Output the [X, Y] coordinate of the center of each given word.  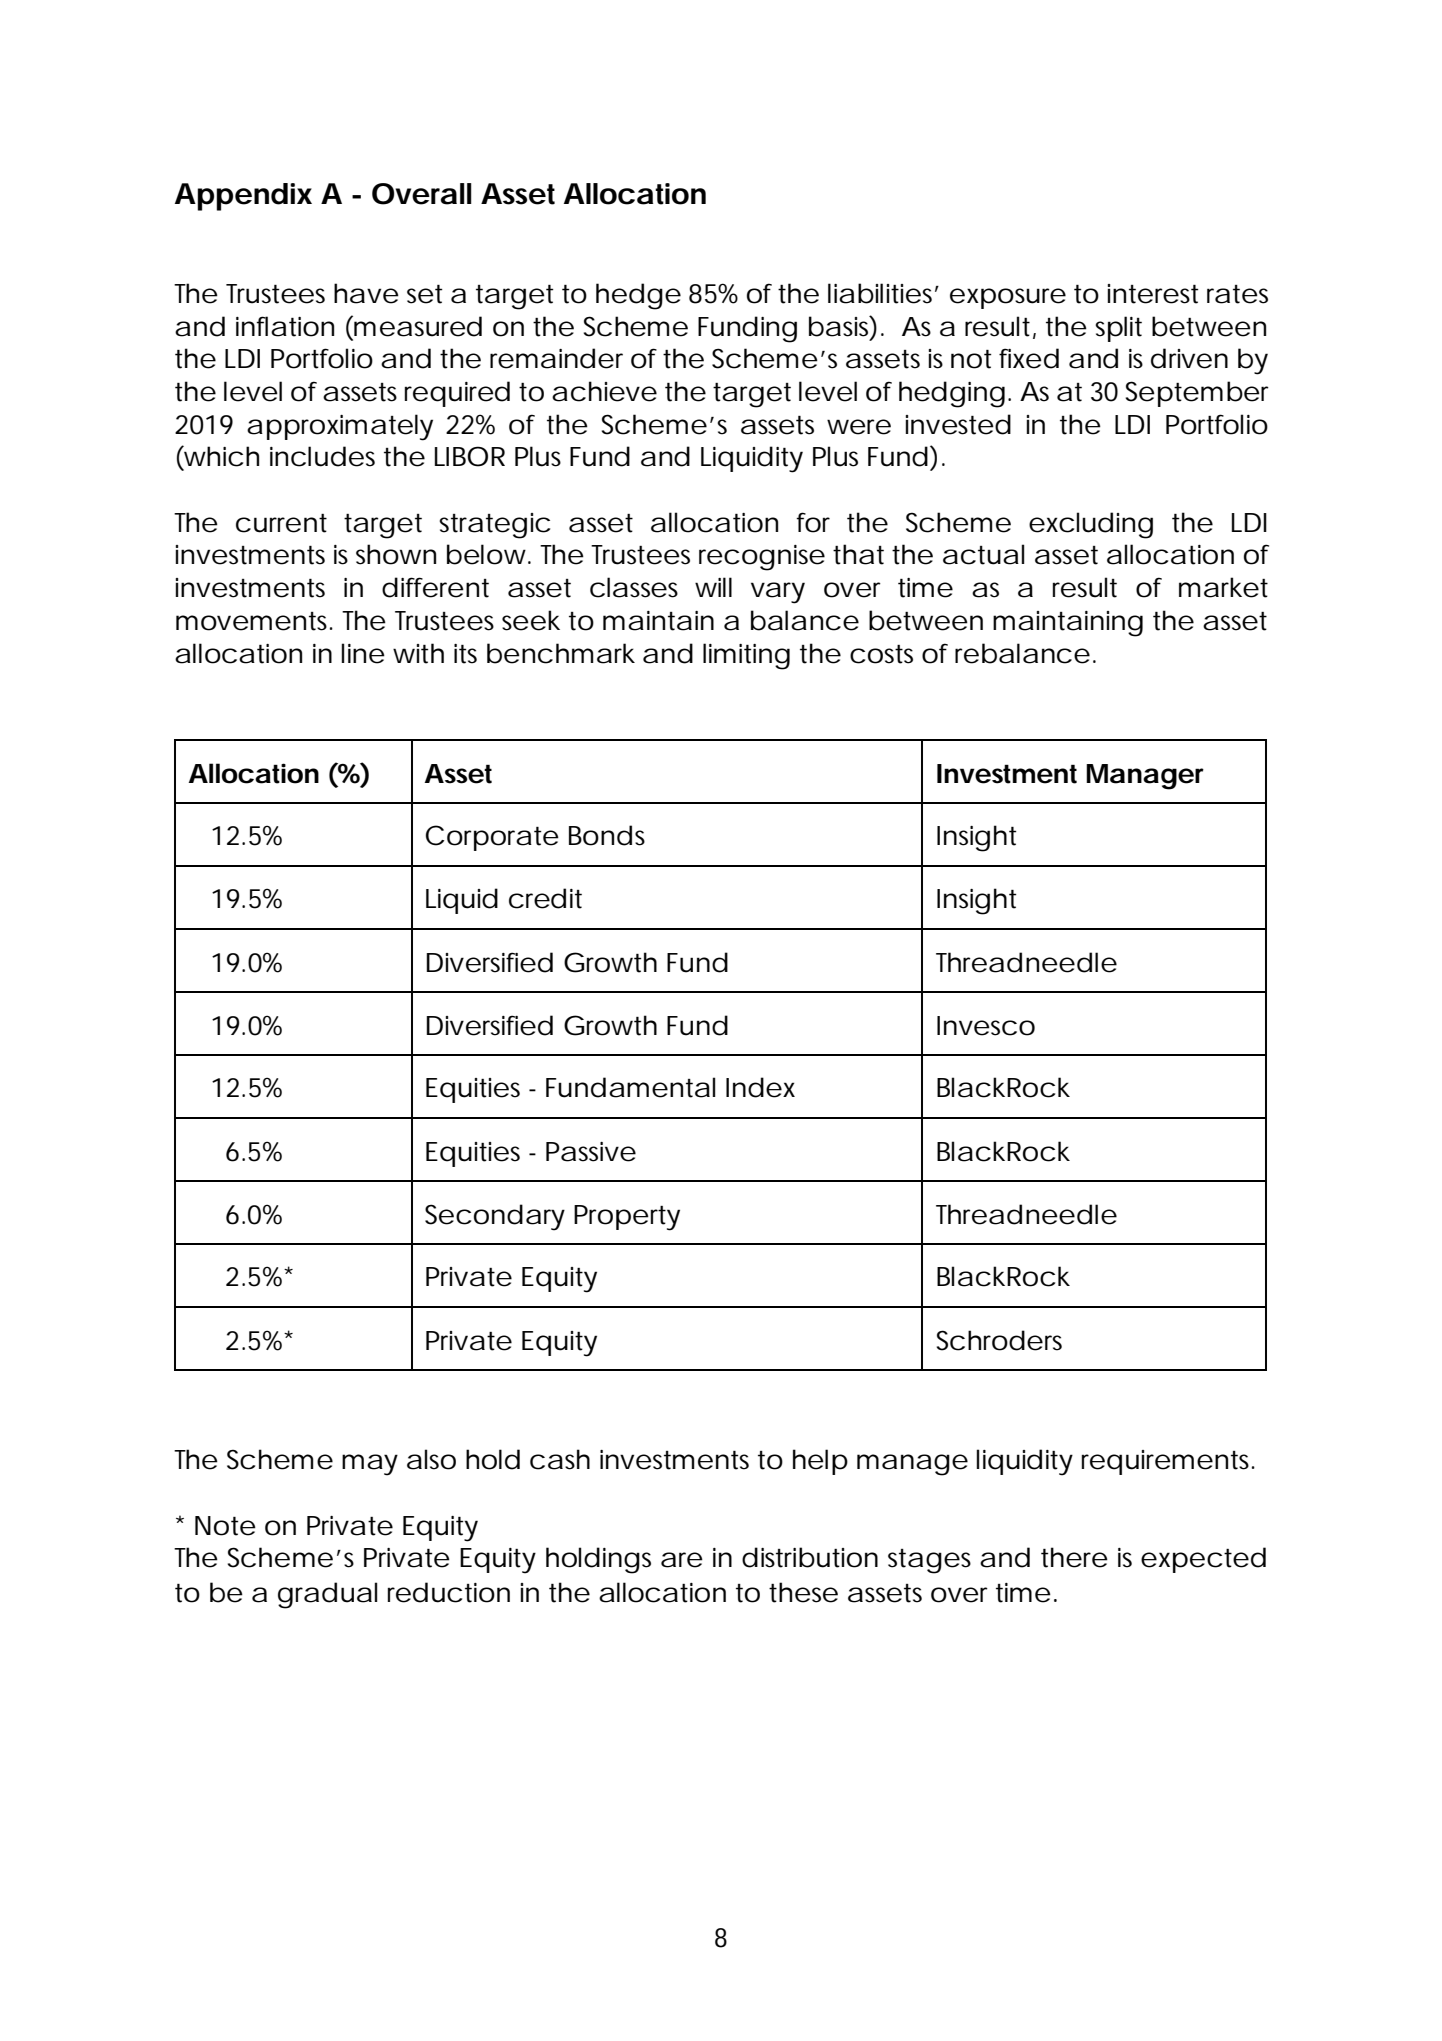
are [682, 1560]
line [363, 653]
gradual [327, 1595]
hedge [638, 296]
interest [1153, 294]
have [366, 293]
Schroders [999, 1340]
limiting [746, 656]
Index [760, 1087]
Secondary [495, 1217]
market [1223, 587]
